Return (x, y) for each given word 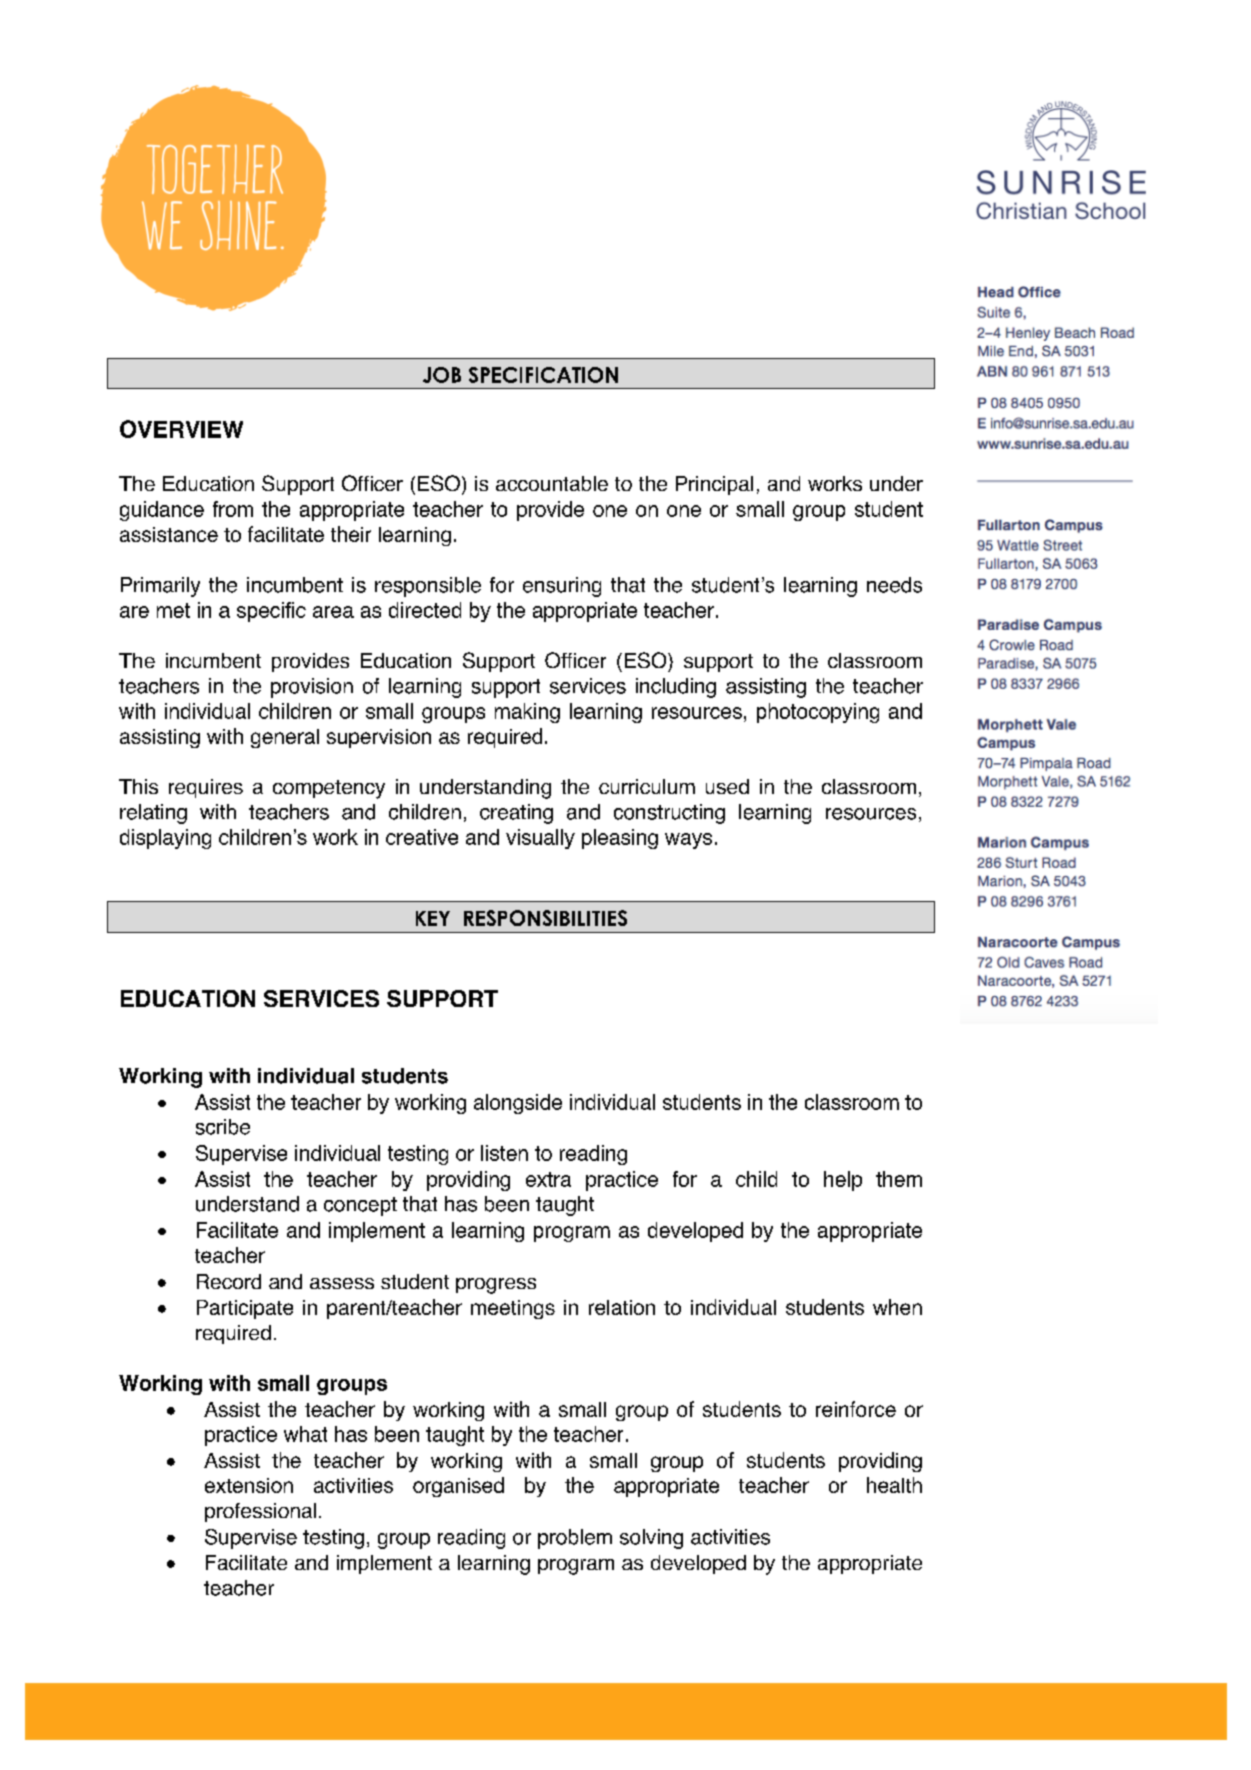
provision (312, 688)
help (843, 1181)
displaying (165, 839)
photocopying (818, 713)
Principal (714, 485)
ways (688, 841)
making (527, 713)
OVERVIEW (181, 429)
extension (249, 1485)
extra (548, 1179)
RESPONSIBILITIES (545, 918)
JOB (442, 375)
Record (229, 1281)
